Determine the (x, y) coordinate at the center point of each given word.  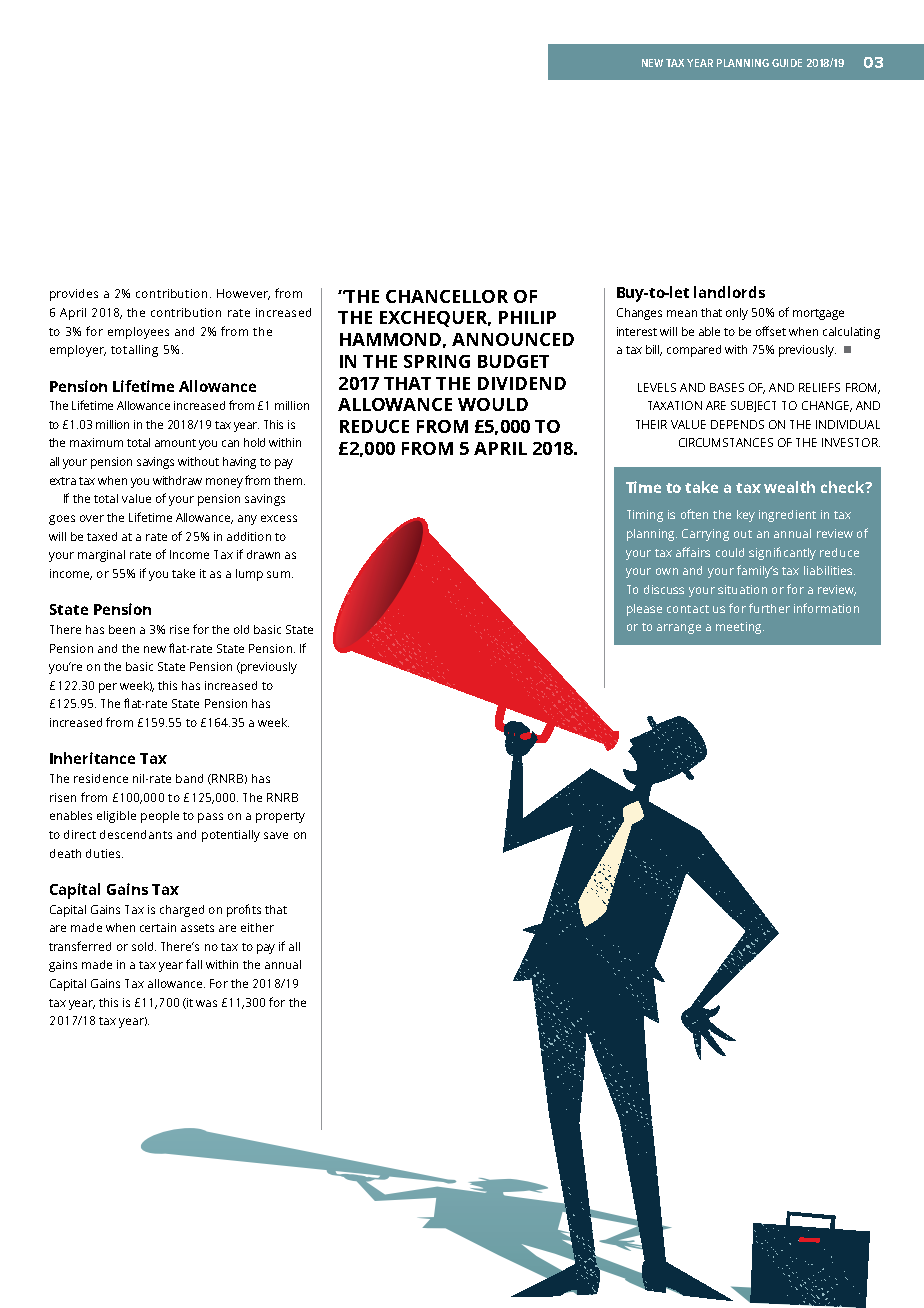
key (746, 516)
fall (194, 964)
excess (279, 518)
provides (74, 295)
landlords (729, 292)
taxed (102, 536)
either (257, 927)
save (276, 835)
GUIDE (787, 63)
